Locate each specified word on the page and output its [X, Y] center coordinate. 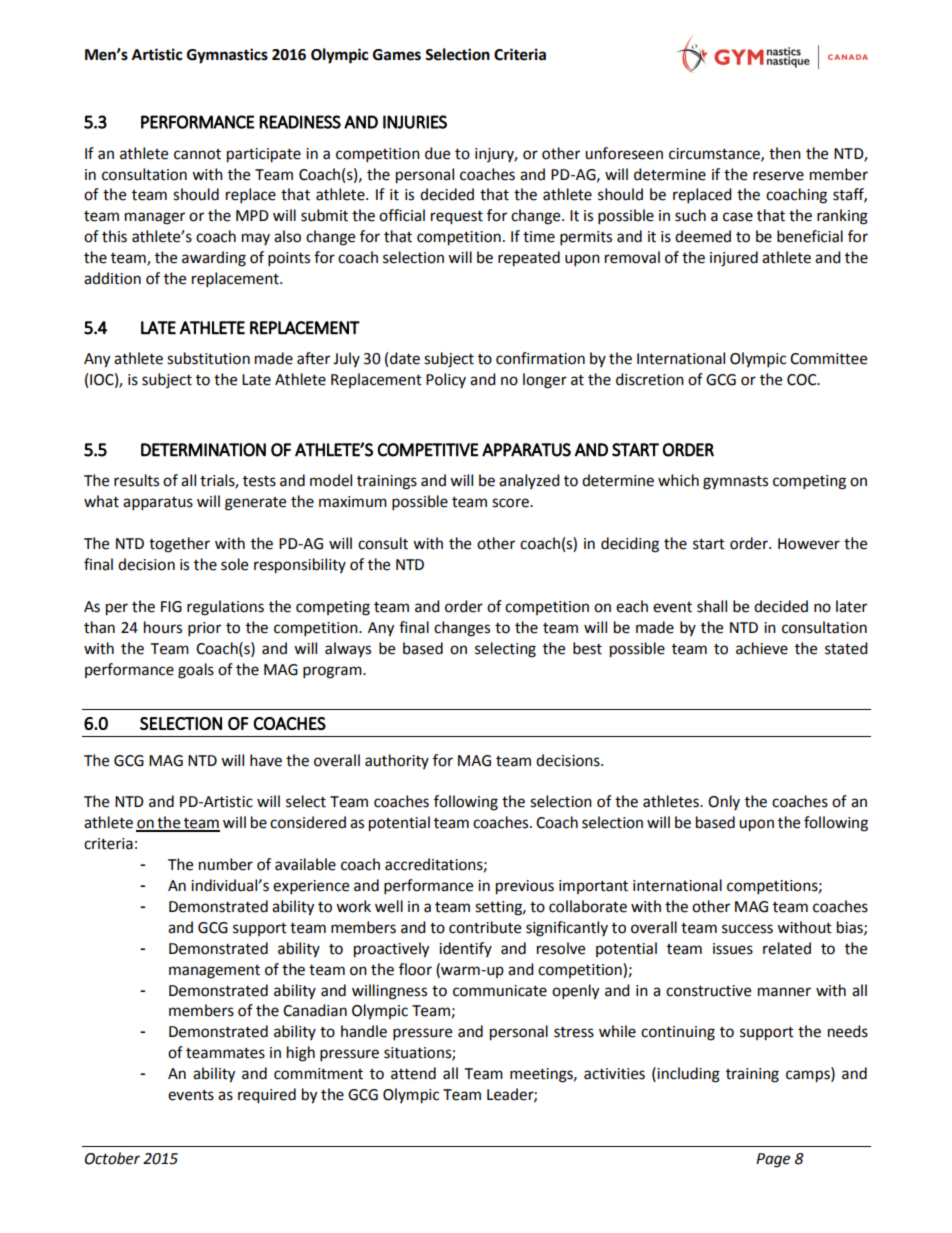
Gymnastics [227, 56]
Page [773, 1160]
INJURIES [415, 122]
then [785, 153]
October [112, 1158]
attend [413, 1073]
